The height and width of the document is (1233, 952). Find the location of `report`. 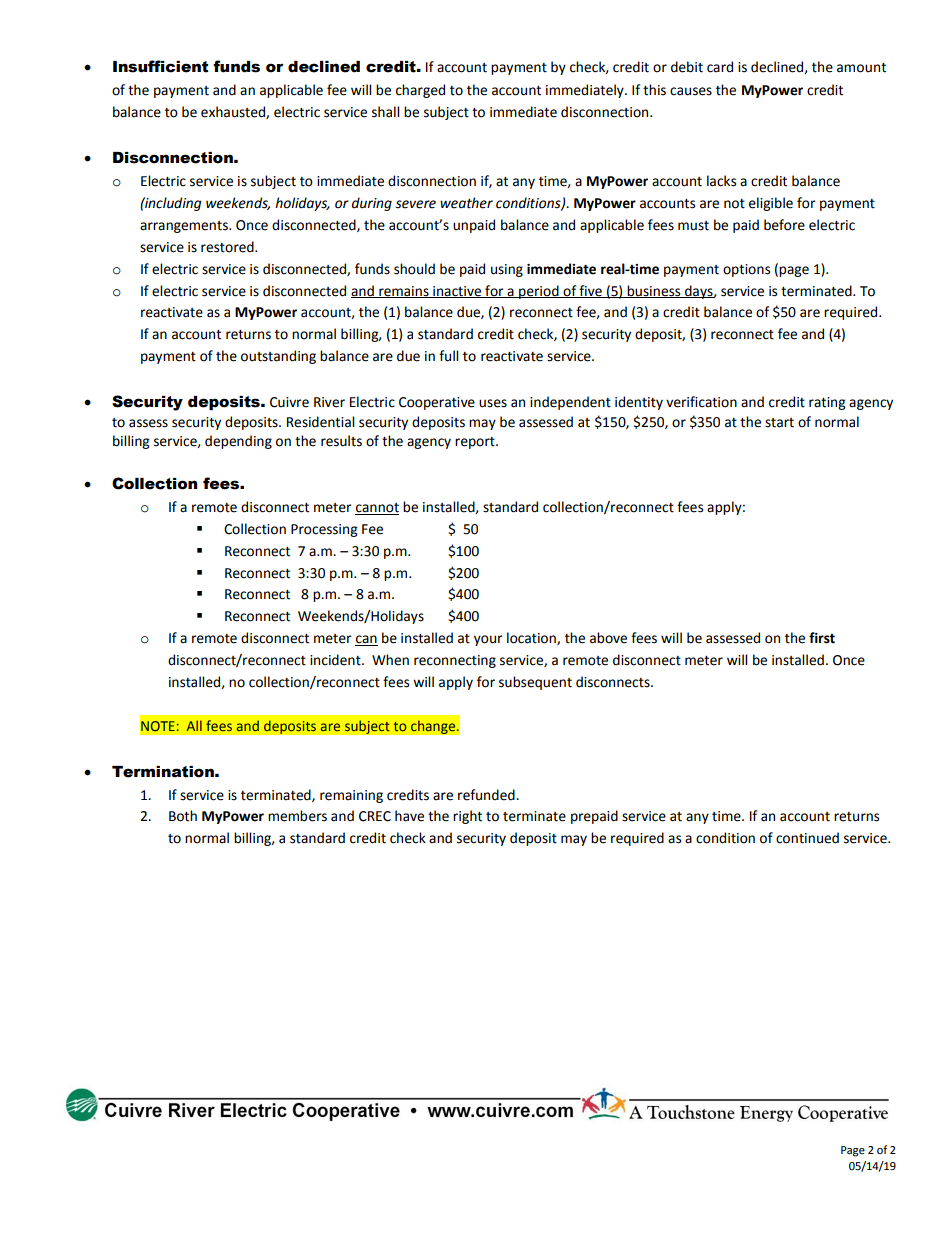

report is located at coordinates (476, 443).
